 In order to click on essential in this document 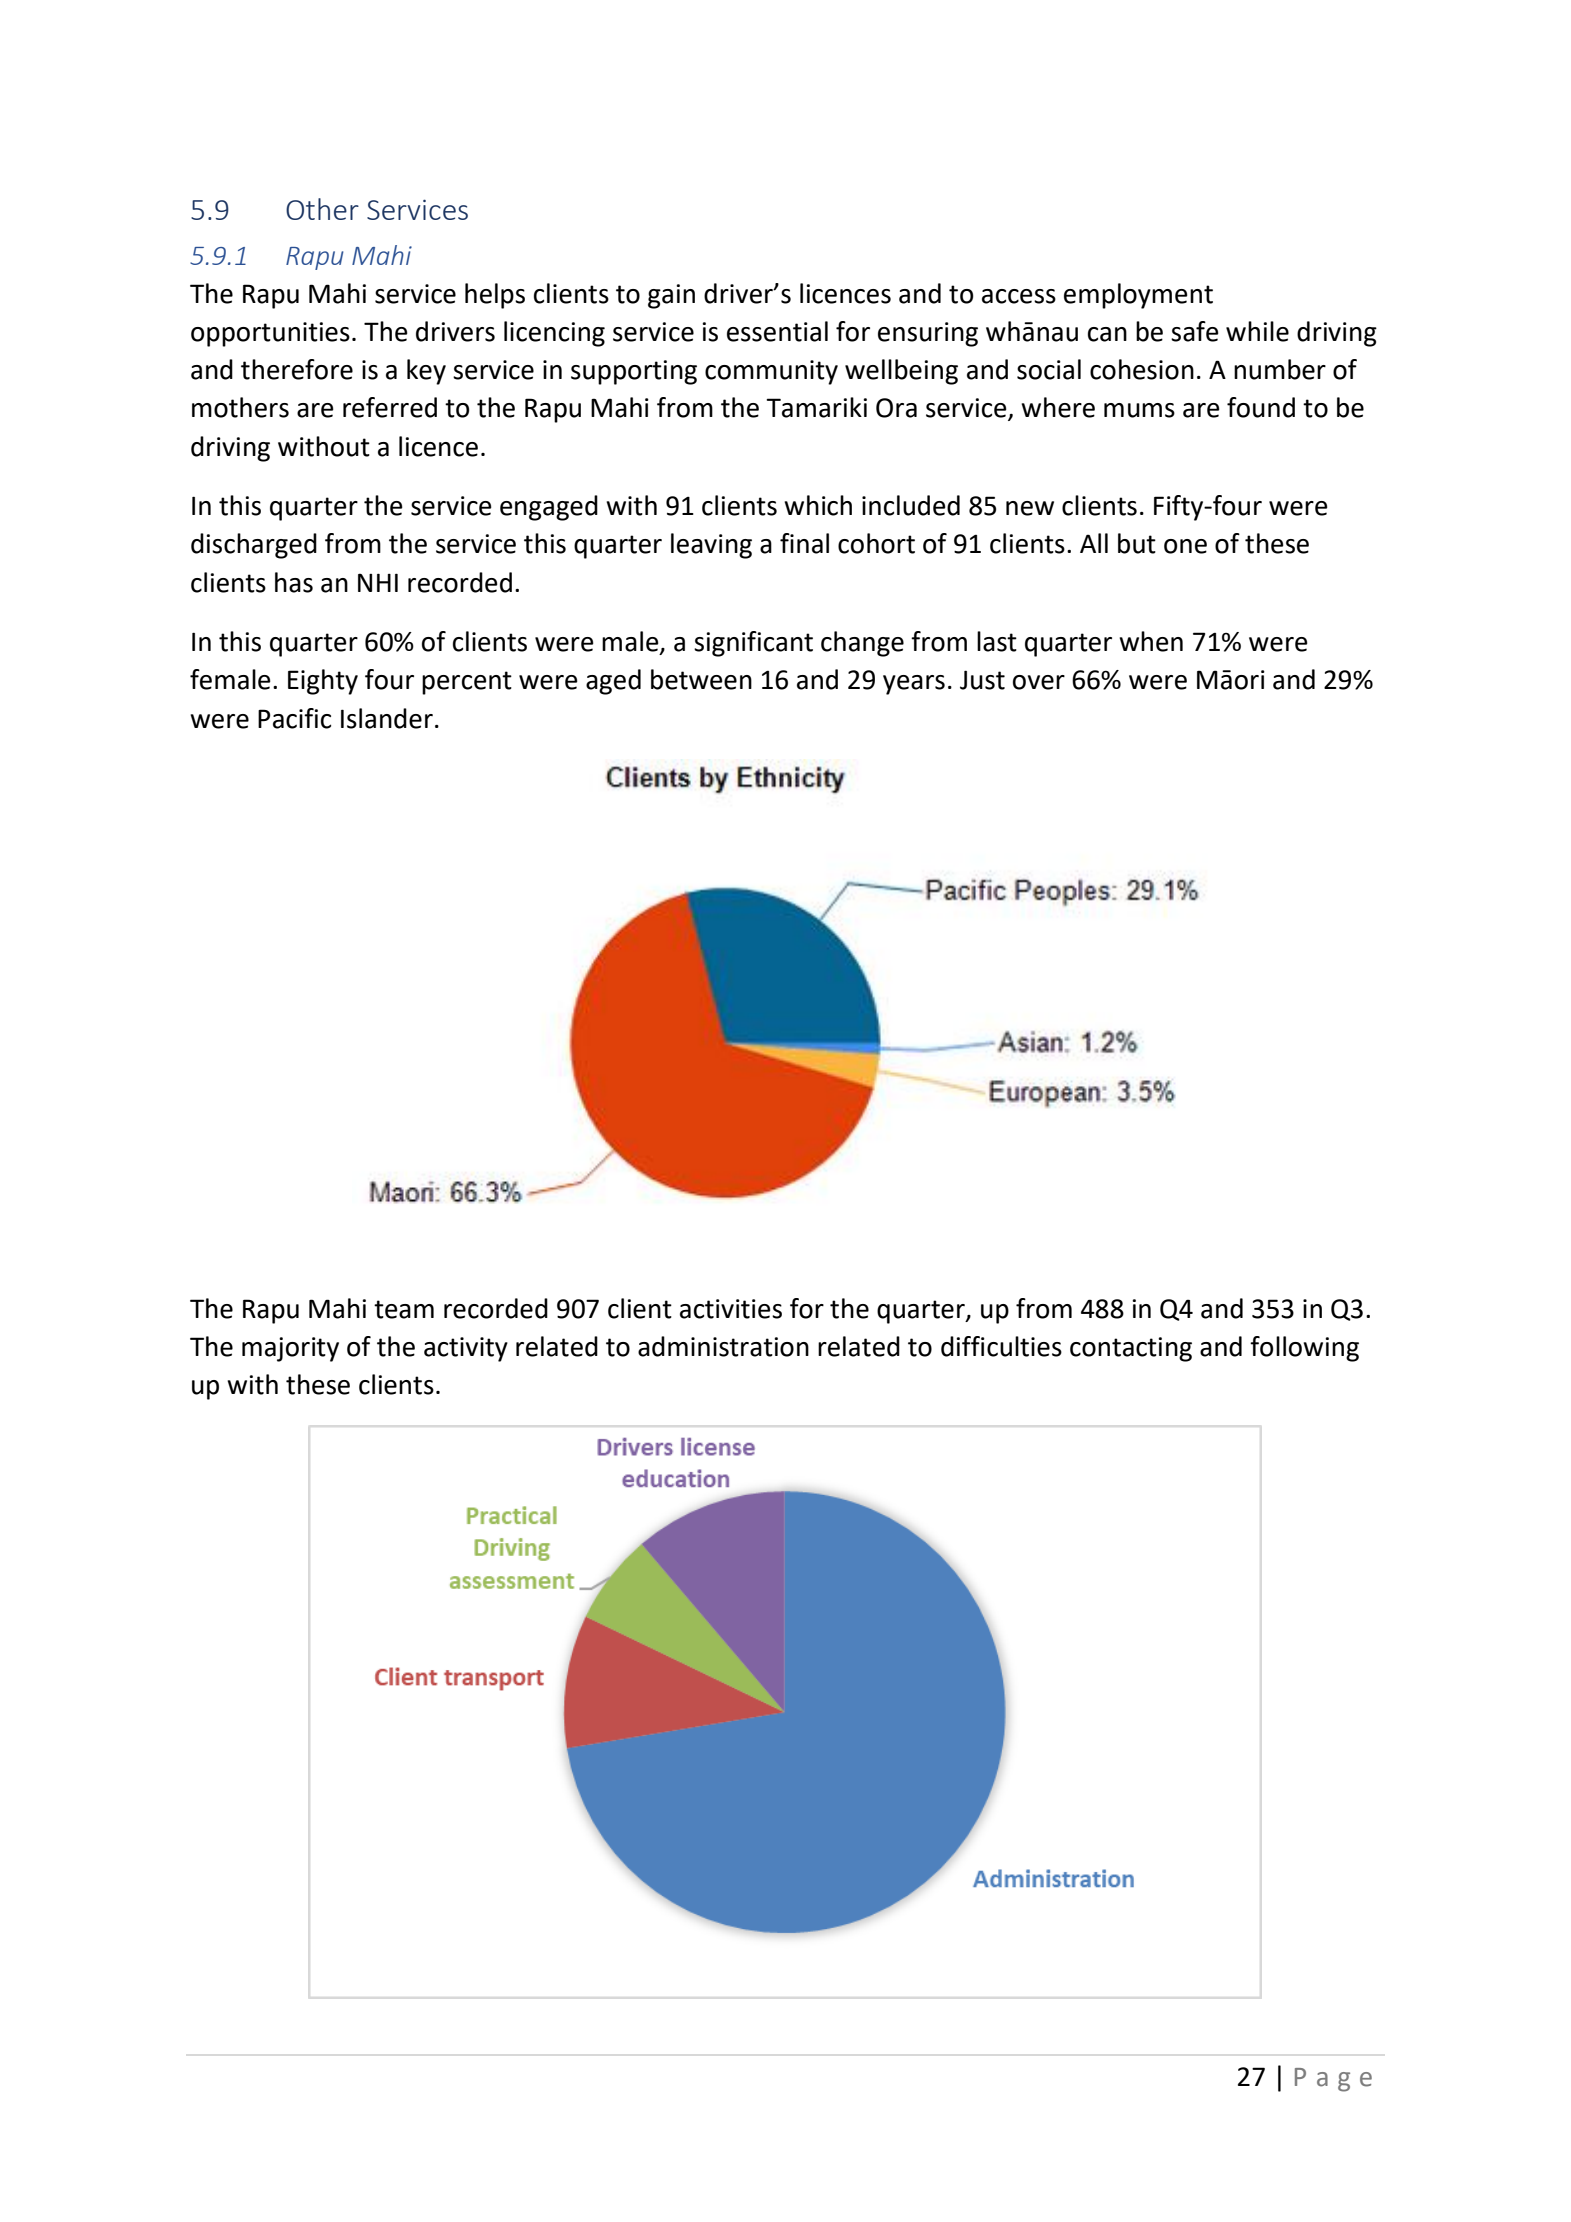, I will do `click(777, 331)`.
